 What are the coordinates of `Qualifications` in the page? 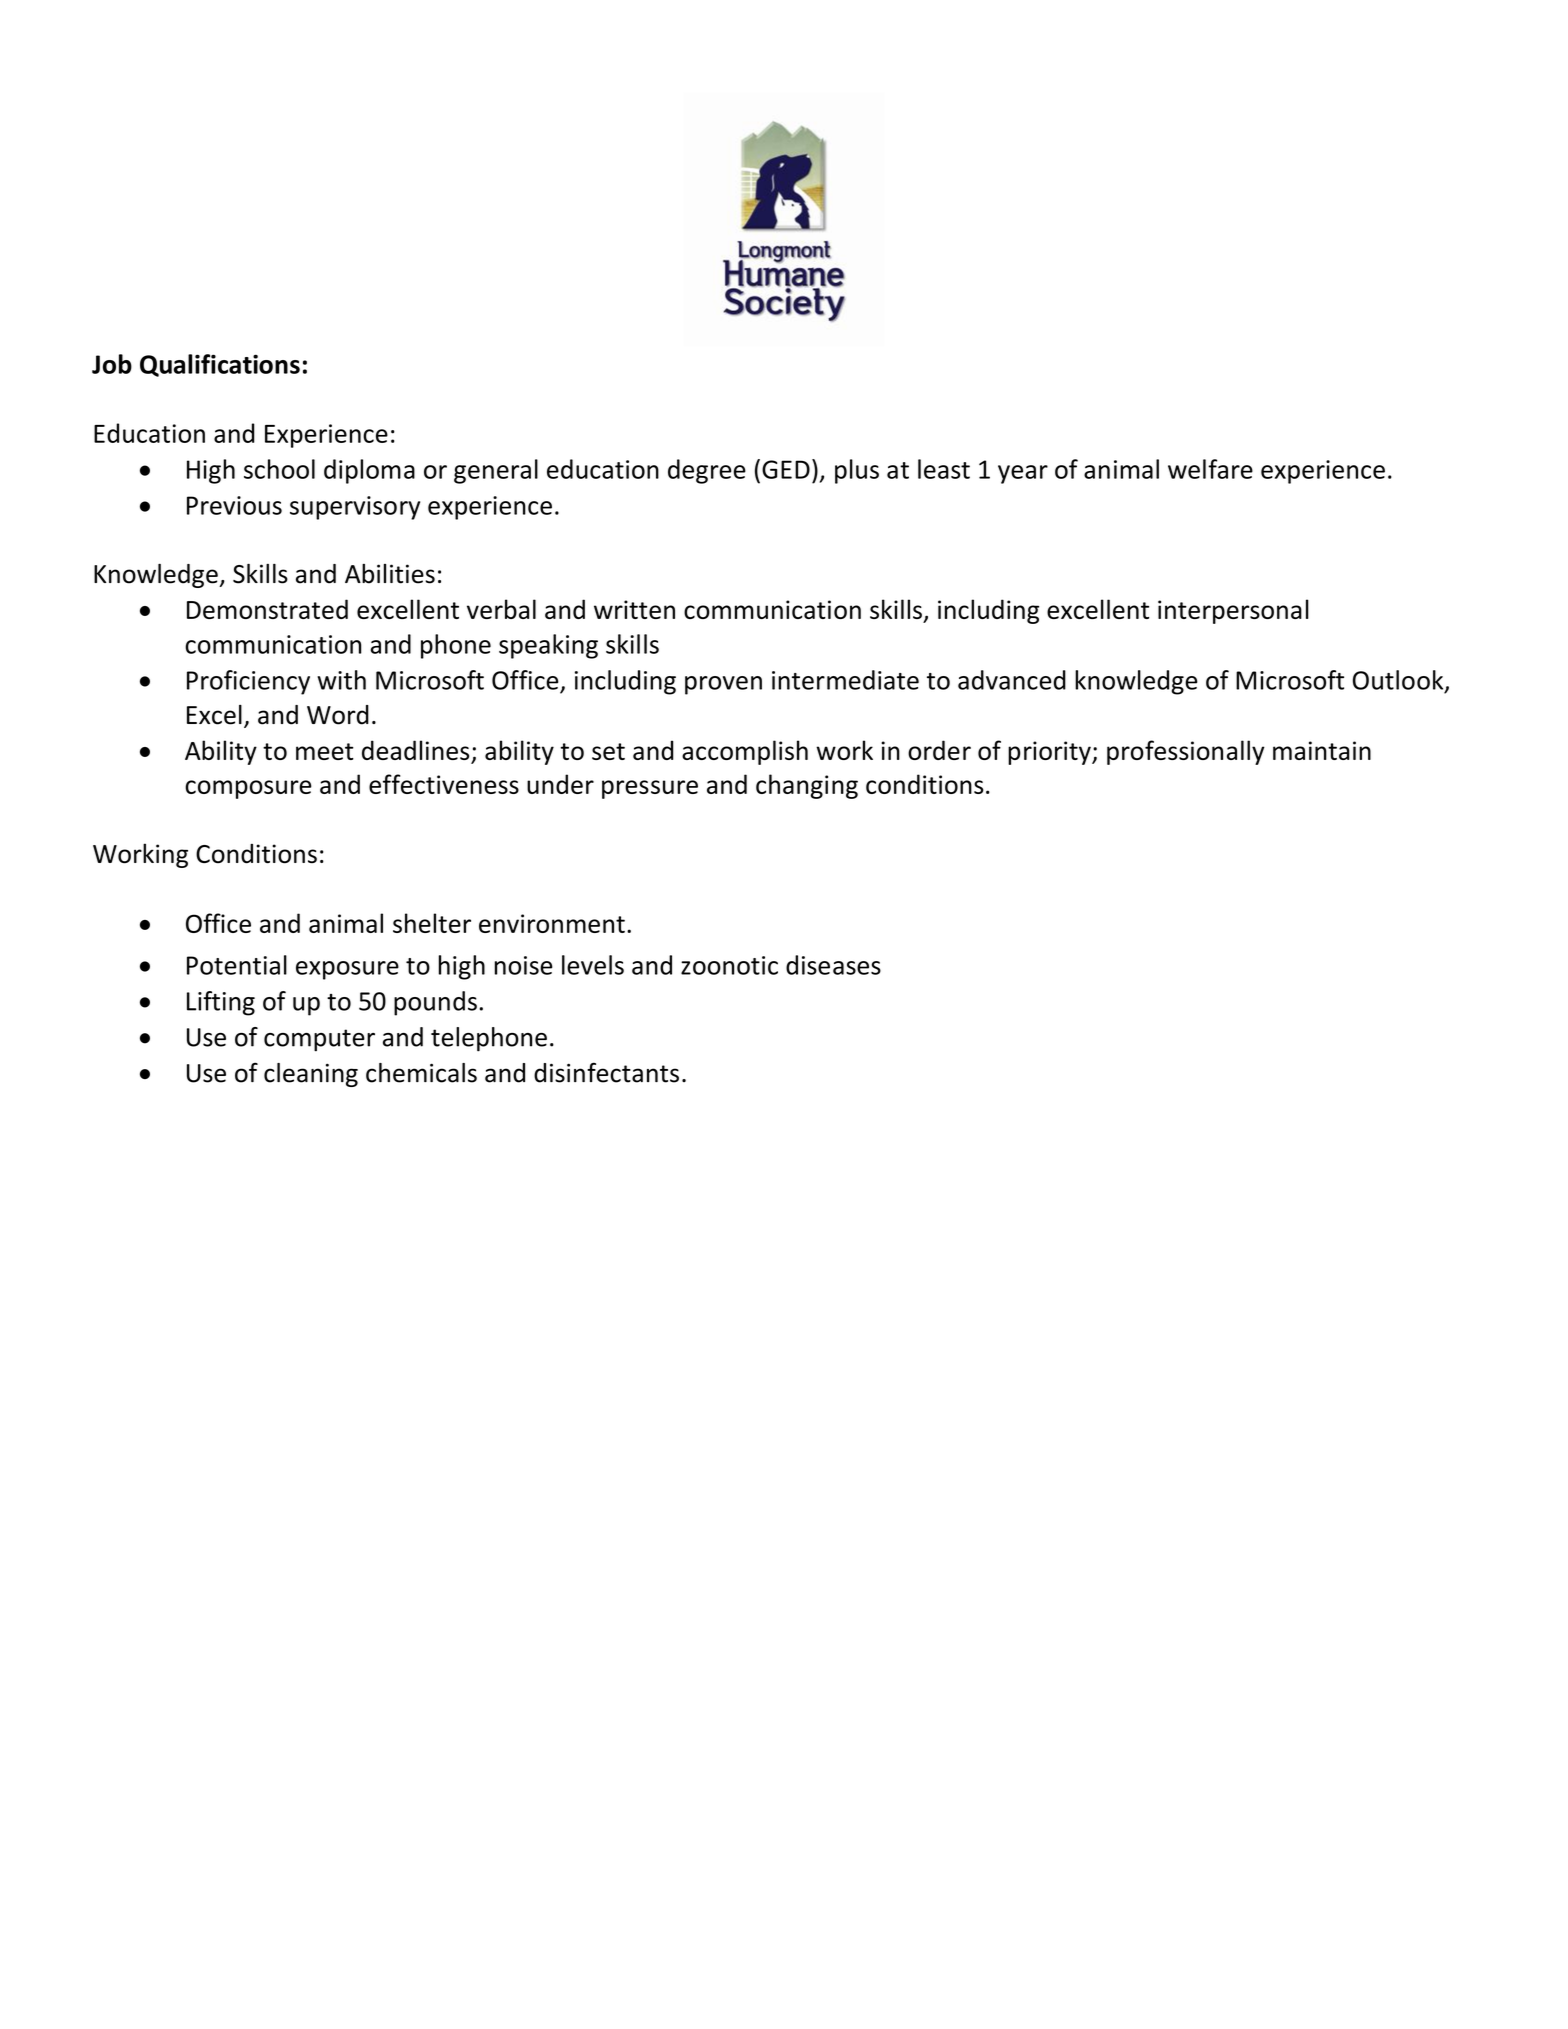 It's located at (220, 365).
